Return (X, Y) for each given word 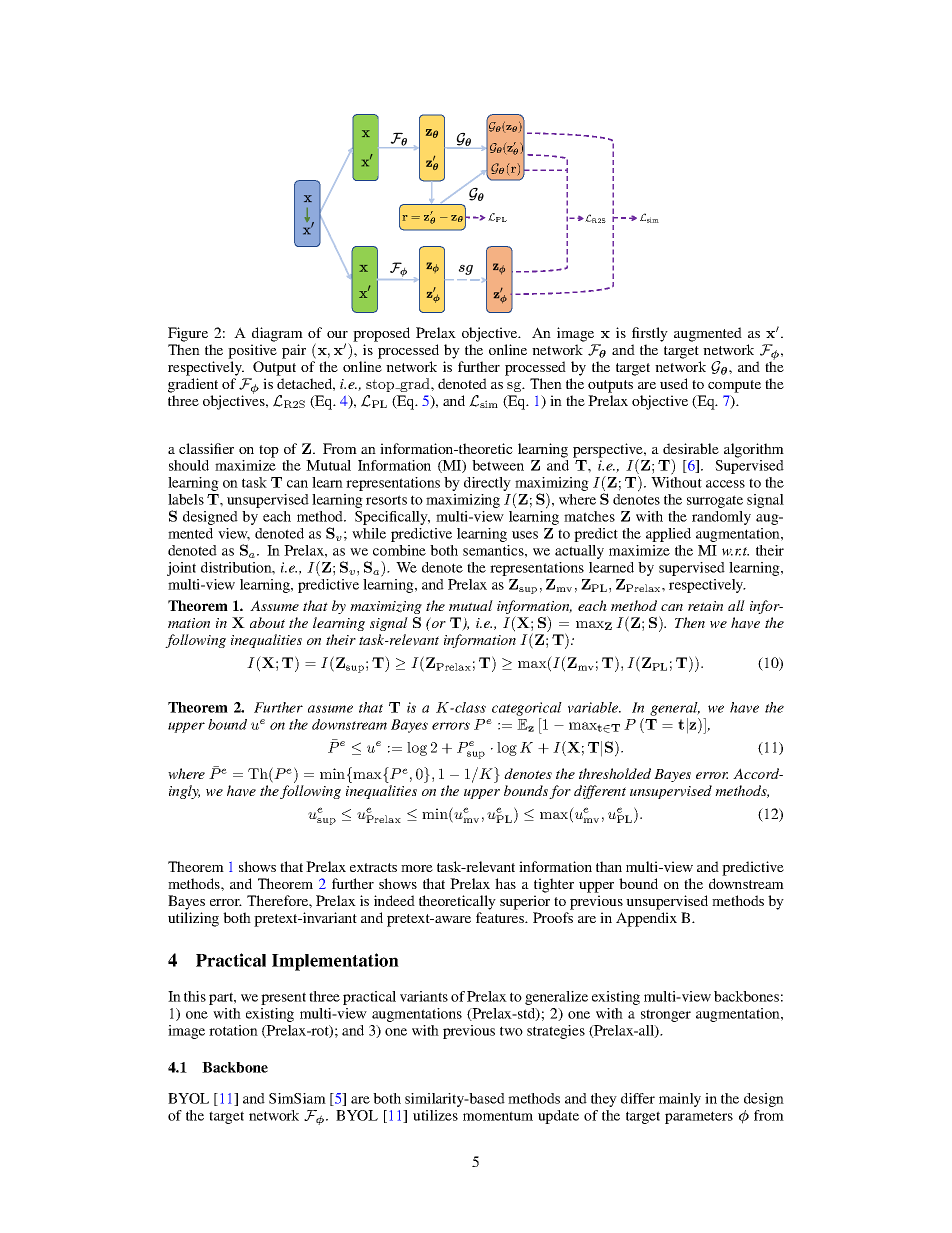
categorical (527, 709)
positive (252, 351)
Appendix (646, 919)
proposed (381, 334)
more (417, 868)
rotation (233, 1030)
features (501, 917)
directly (487, 484)
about (267, 622)
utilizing (193, 919)
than (609, 866)
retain (705, 606)
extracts (373, 867)
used (674, 383)
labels (186, 499)
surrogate (715, 501)
